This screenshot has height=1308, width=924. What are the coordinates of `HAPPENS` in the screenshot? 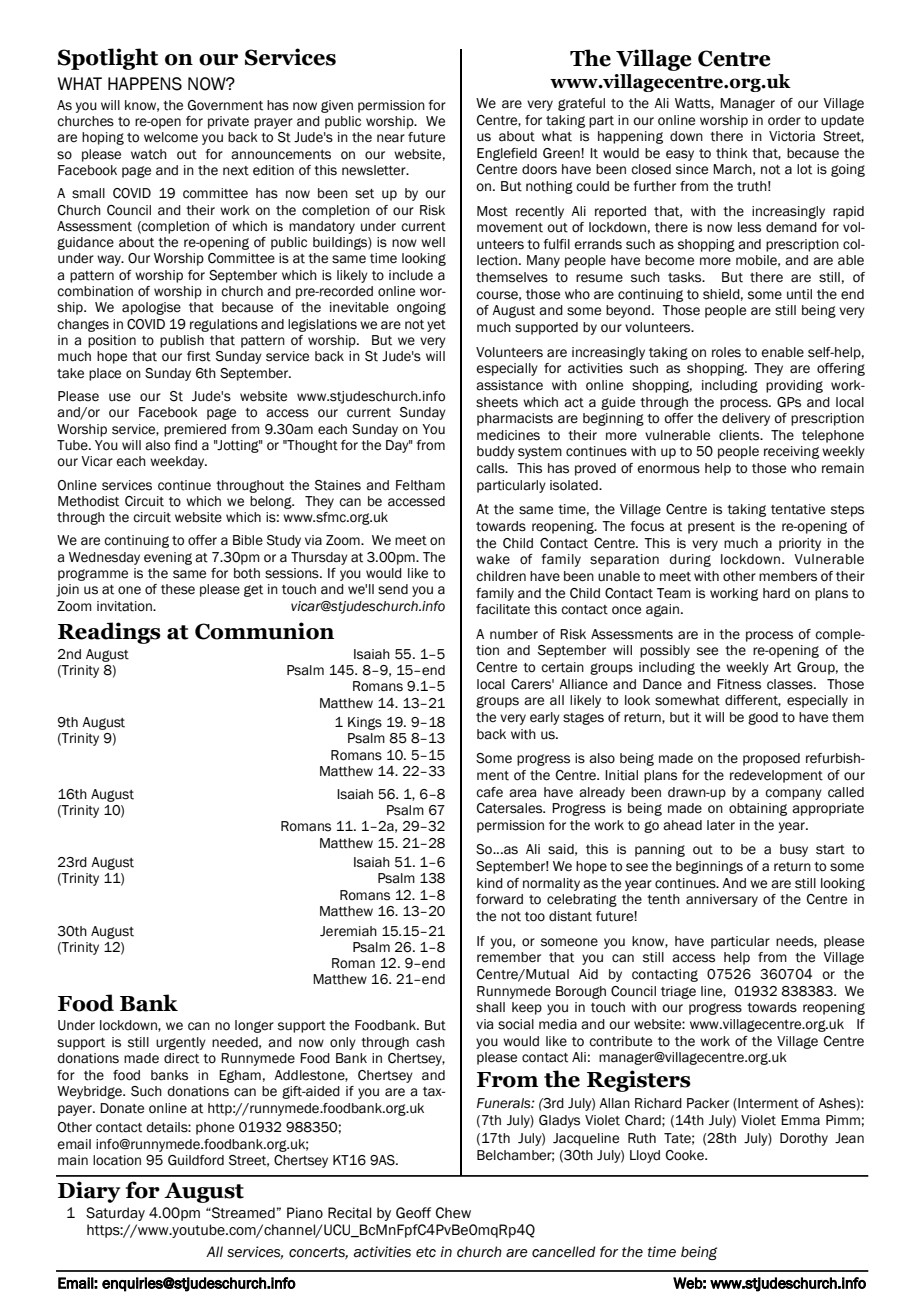 It's located at (145, 84).
